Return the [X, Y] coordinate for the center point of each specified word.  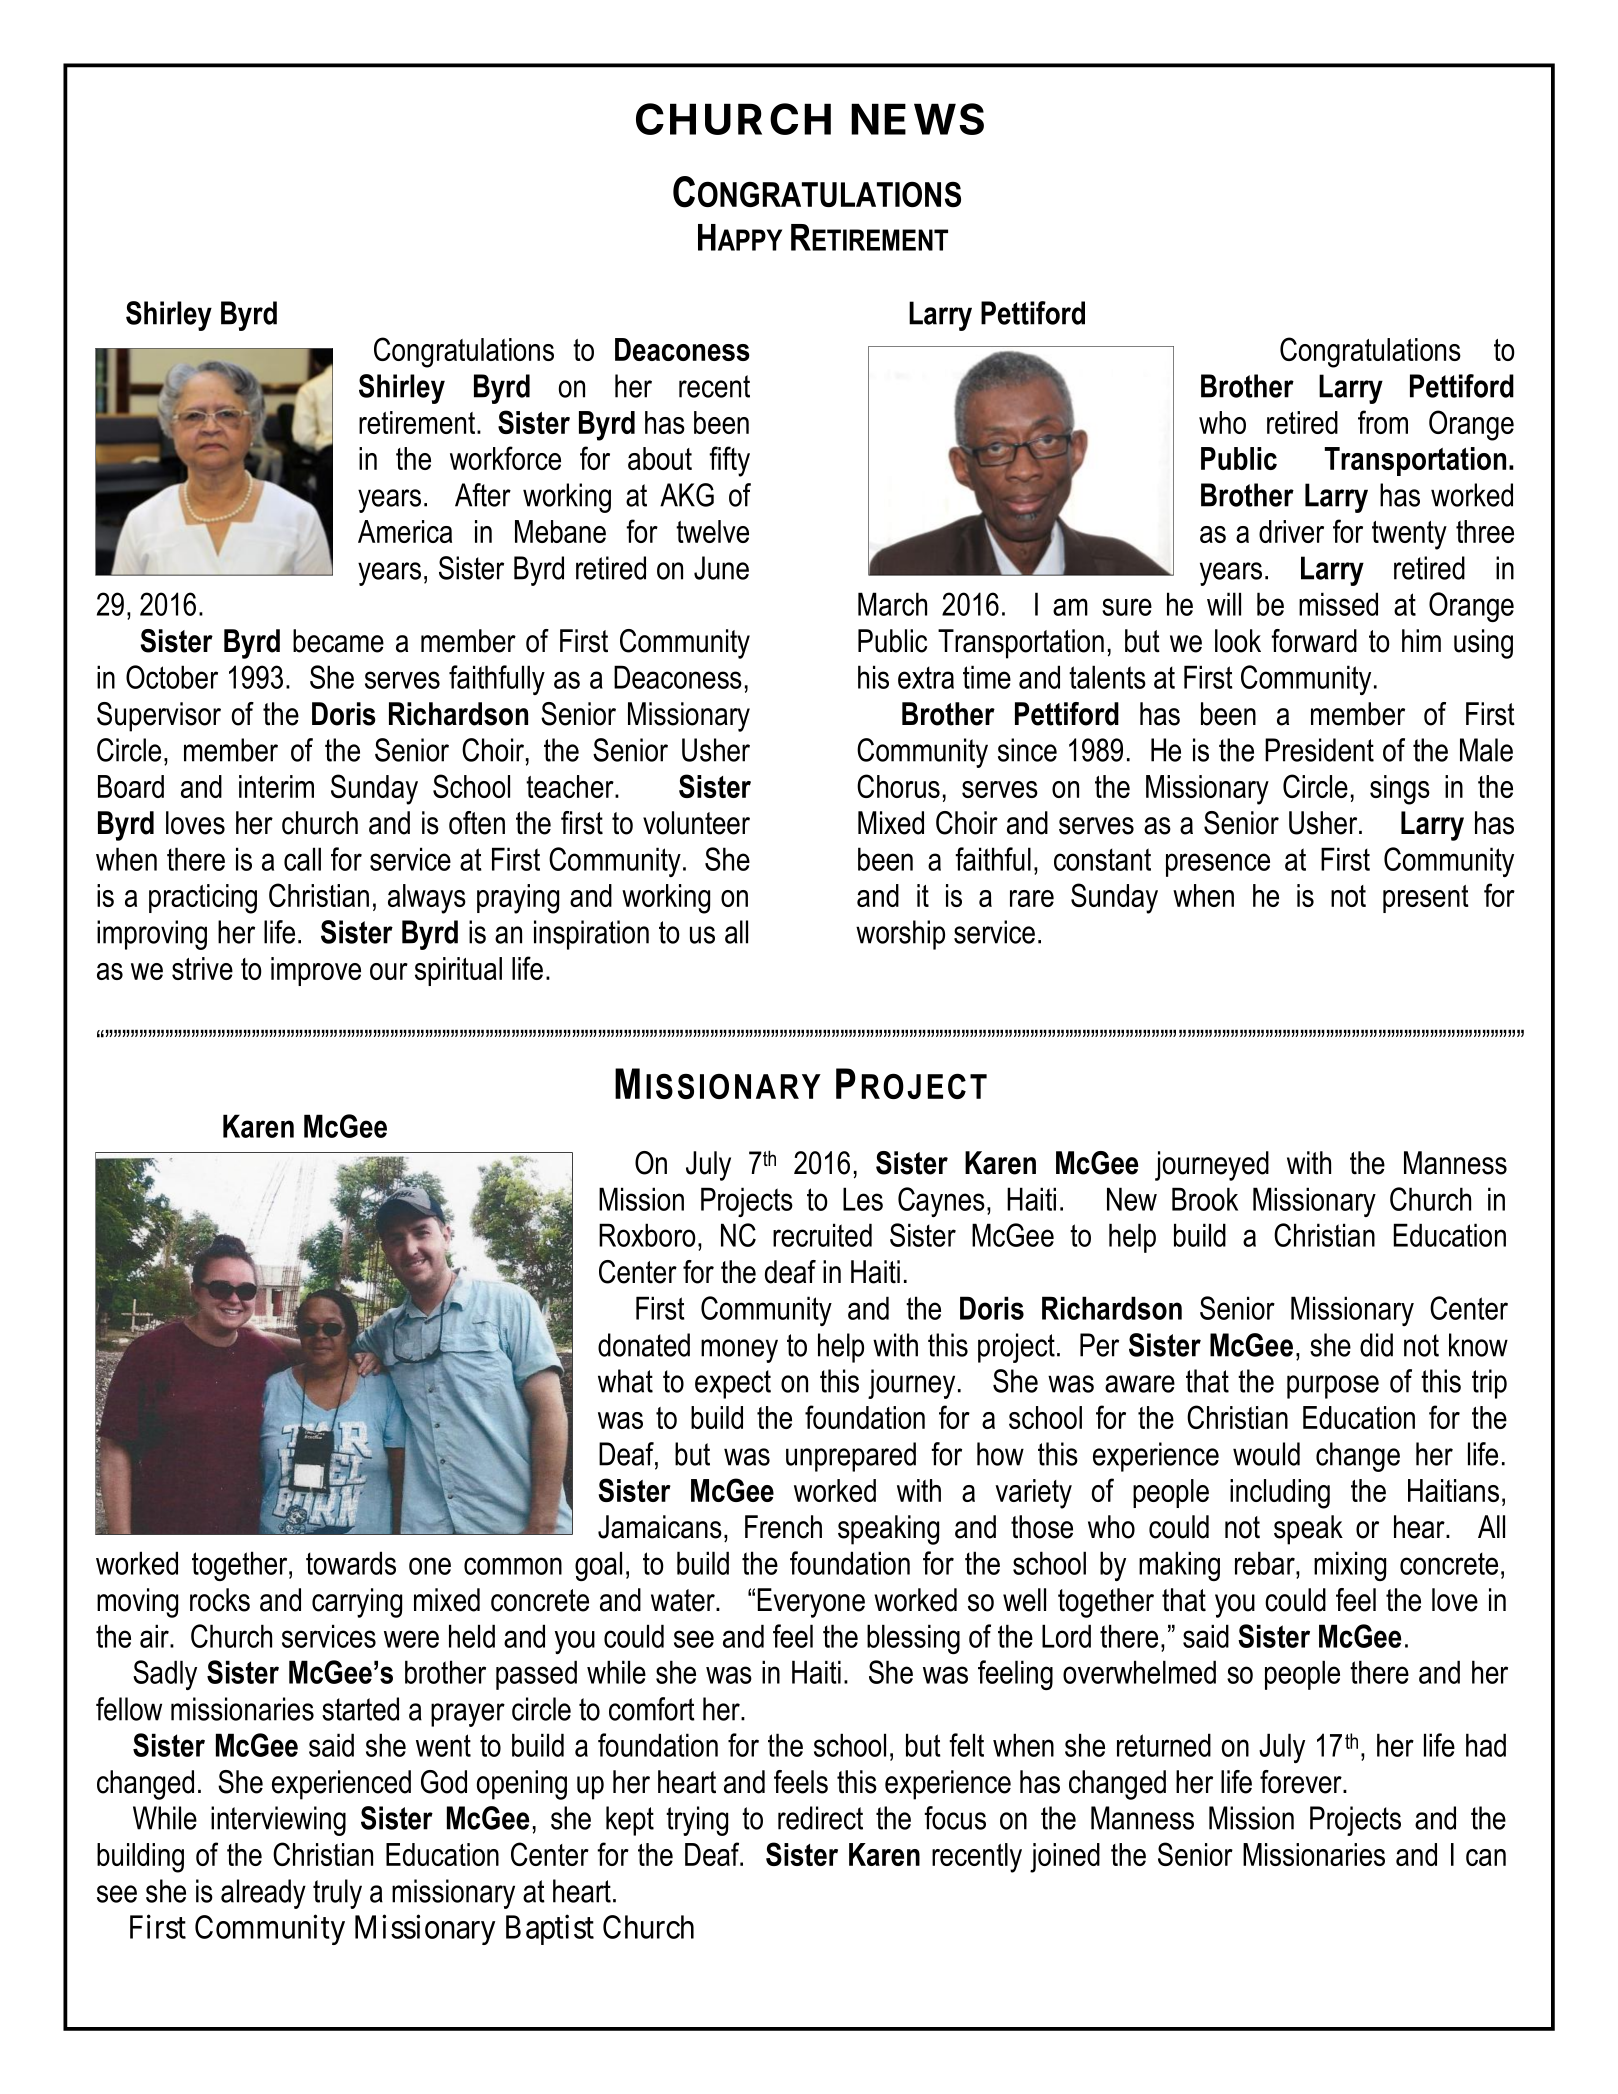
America [405, 531]
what [625, 1381]
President [1319, 750]
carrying [357, 1603]
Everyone [811, 1603]
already [263, 1894]
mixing [1350, 1566]
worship [900, 935]
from [1383, 422]
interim [276, 786]
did [1376, 1345]
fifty [729, 461]
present [1426, 899]
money [739, 1351]
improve [316, 971]
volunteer [696, 823]
